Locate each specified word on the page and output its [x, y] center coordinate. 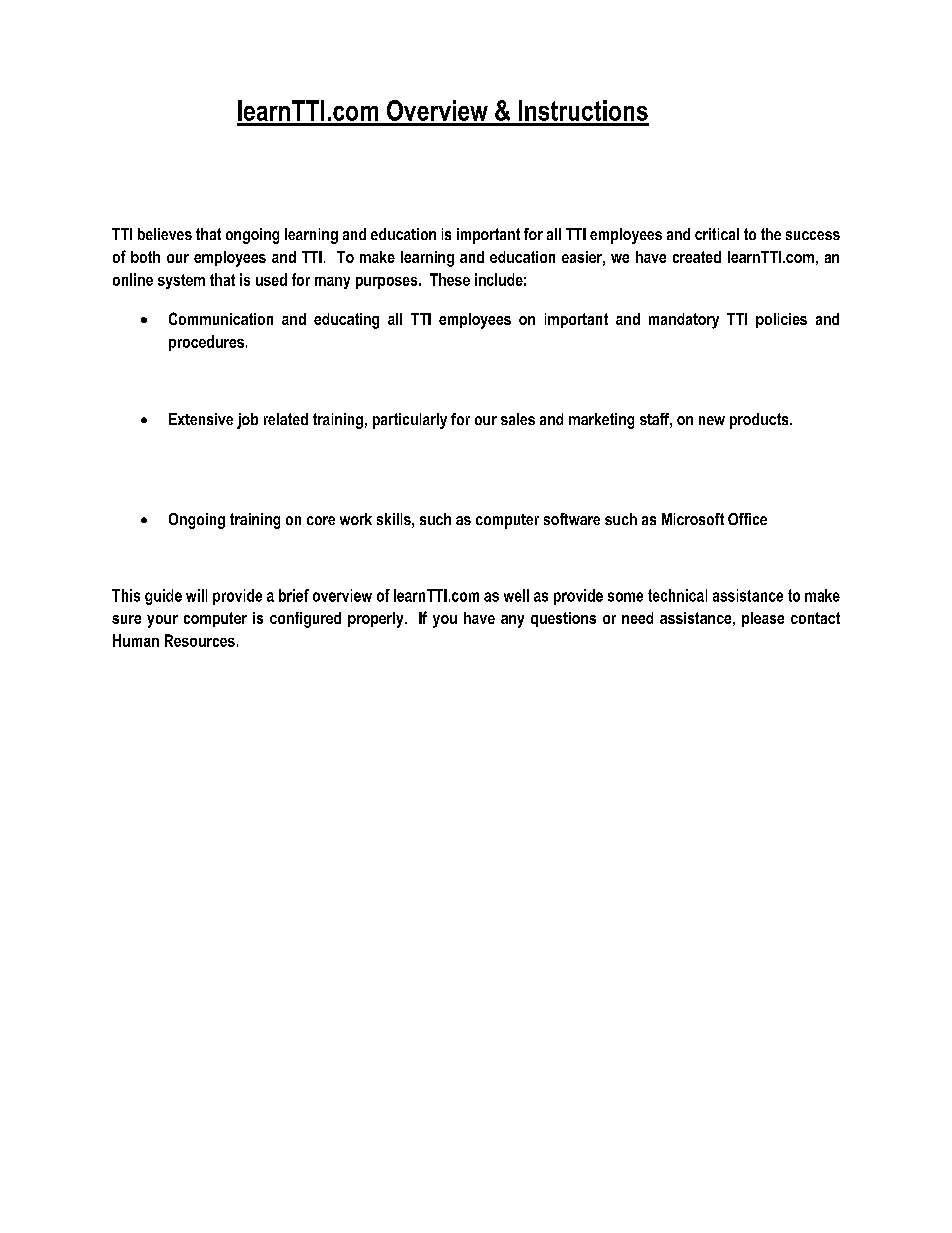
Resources [200, 640]
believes [165, 234]
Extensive [201, 419]
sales [518, 419]
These [450, 279]
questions [563, 619]
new [712, 420]
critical [717, 234]
